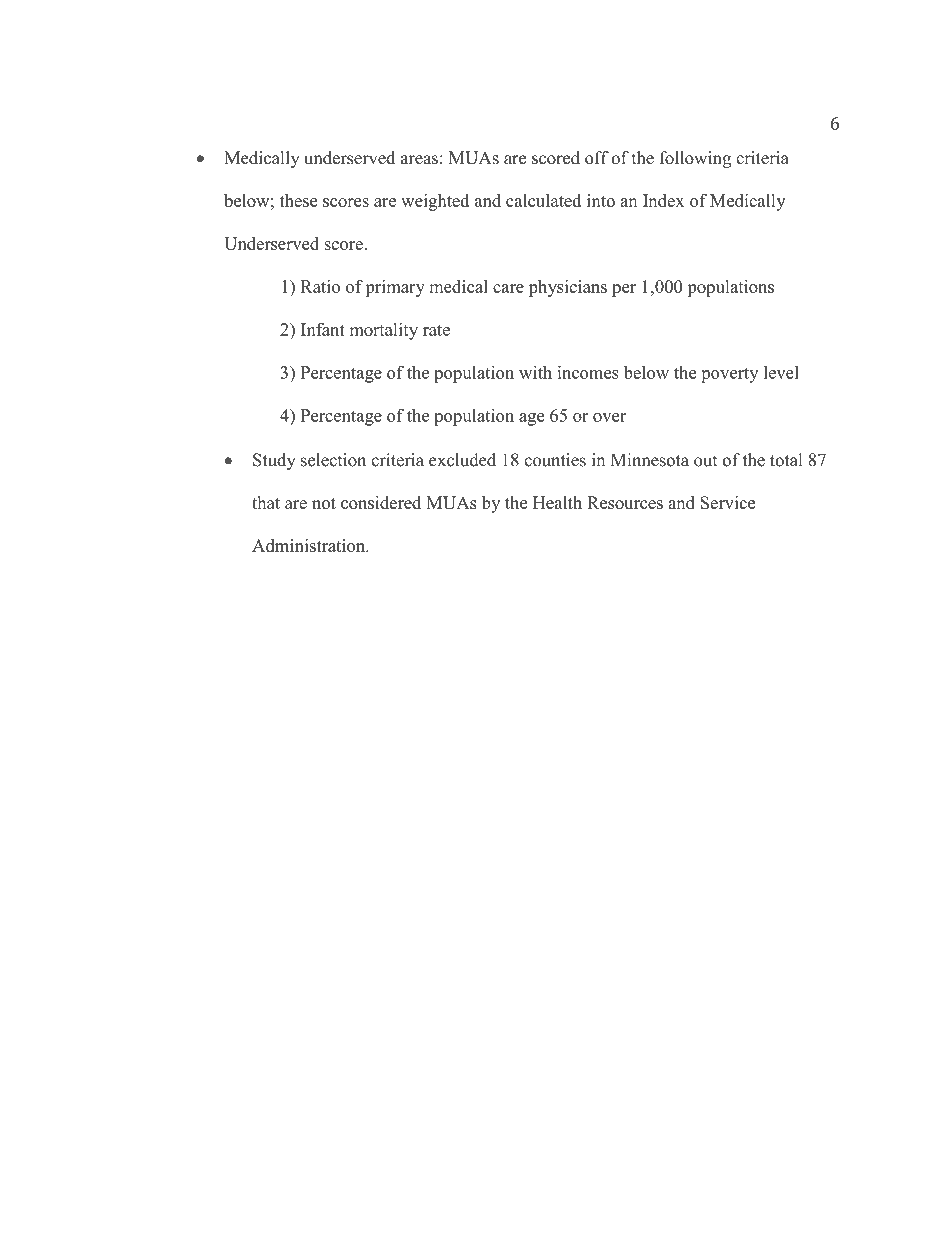  What do you see at coordinates (419, 160) in the image?
I see `areas` at bounding box center [419, 160].
